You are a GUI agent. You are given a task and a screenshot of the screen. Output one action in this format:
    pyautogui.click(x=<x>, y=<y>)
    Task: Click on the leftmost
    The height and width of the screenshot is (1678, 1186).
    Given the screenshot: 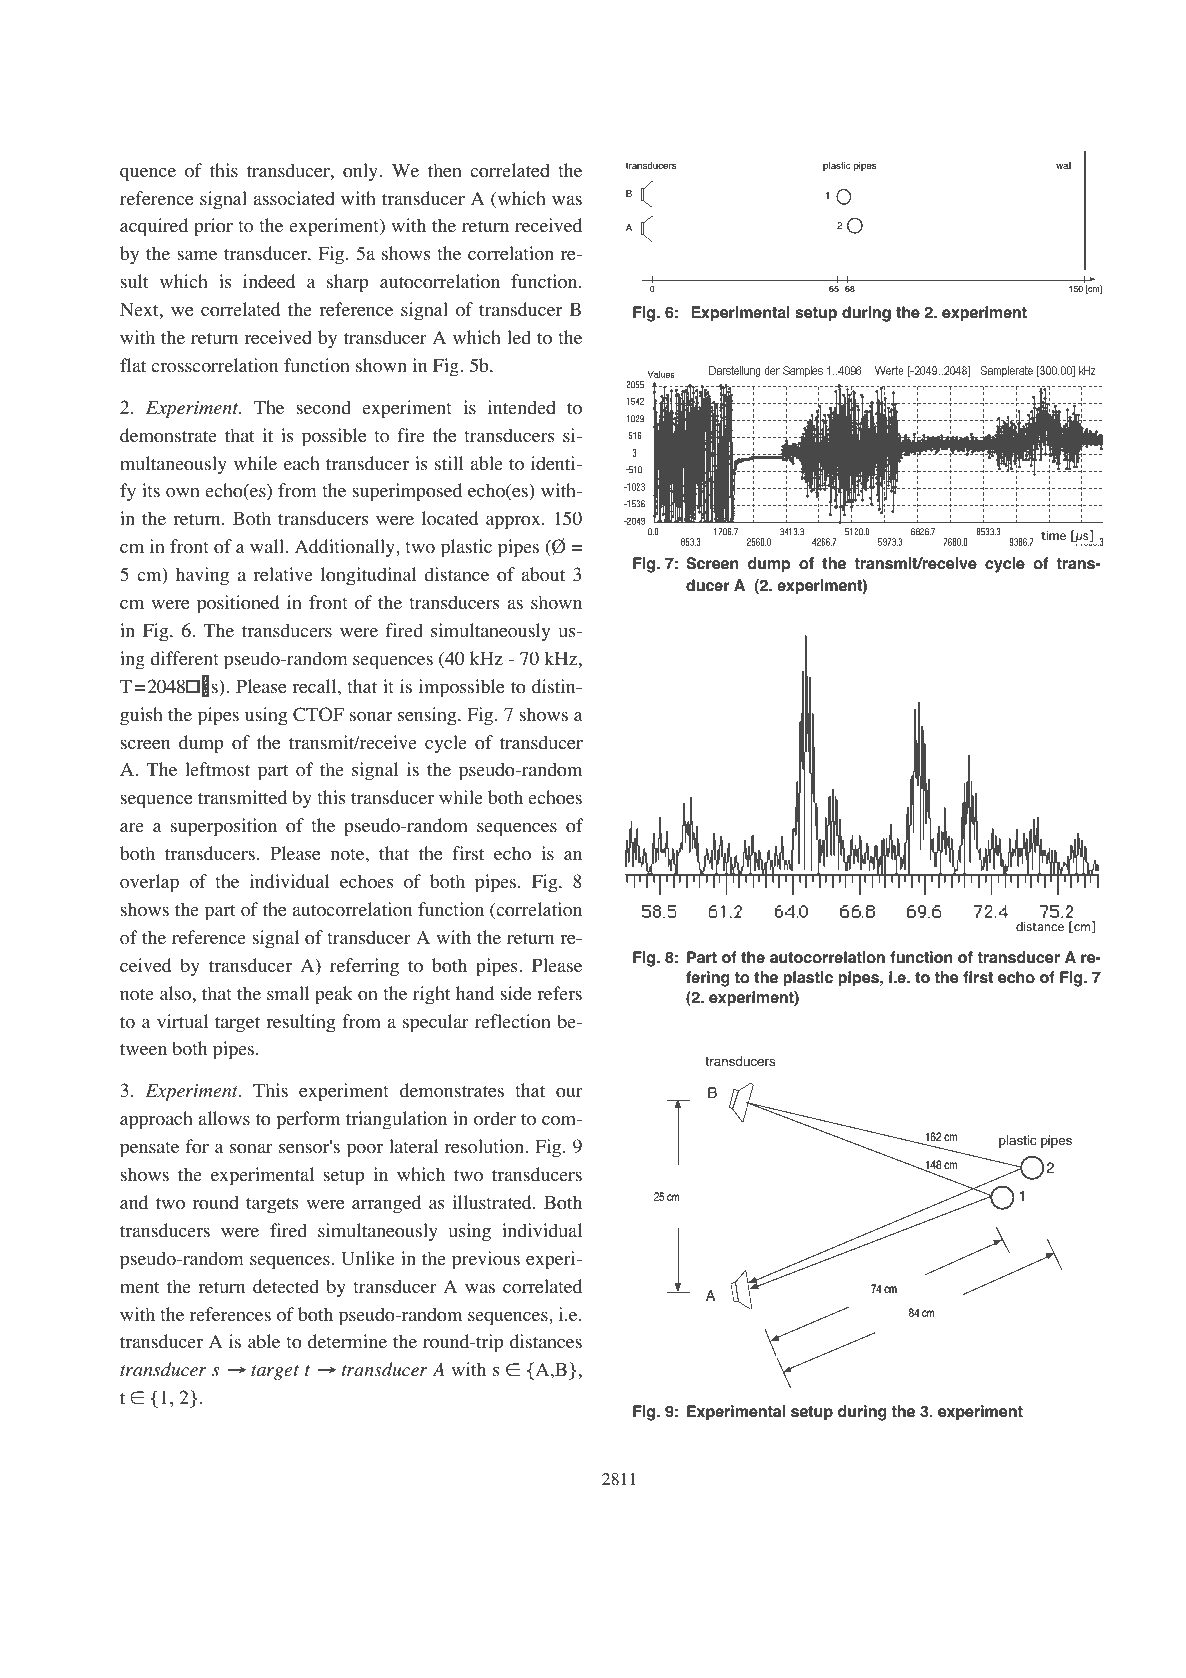 What is the action you would take?
    pyautogui.click(x=217, y=769)
